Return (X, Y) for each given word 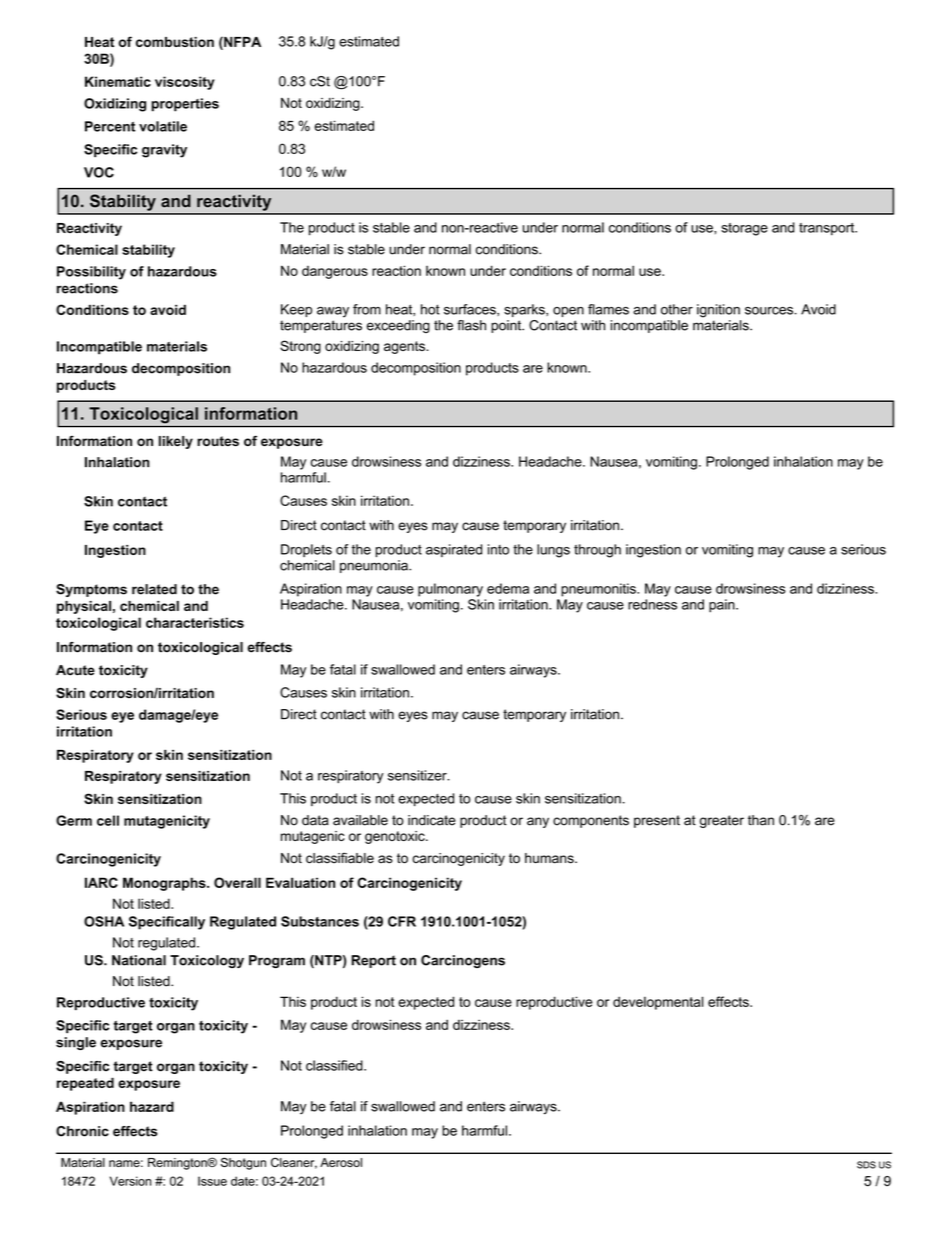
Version (130, 1181)
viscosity (185, 83)
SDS (866, 1165)
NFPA (241, 41)
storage (744, 229)
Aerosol (341, 1162)
